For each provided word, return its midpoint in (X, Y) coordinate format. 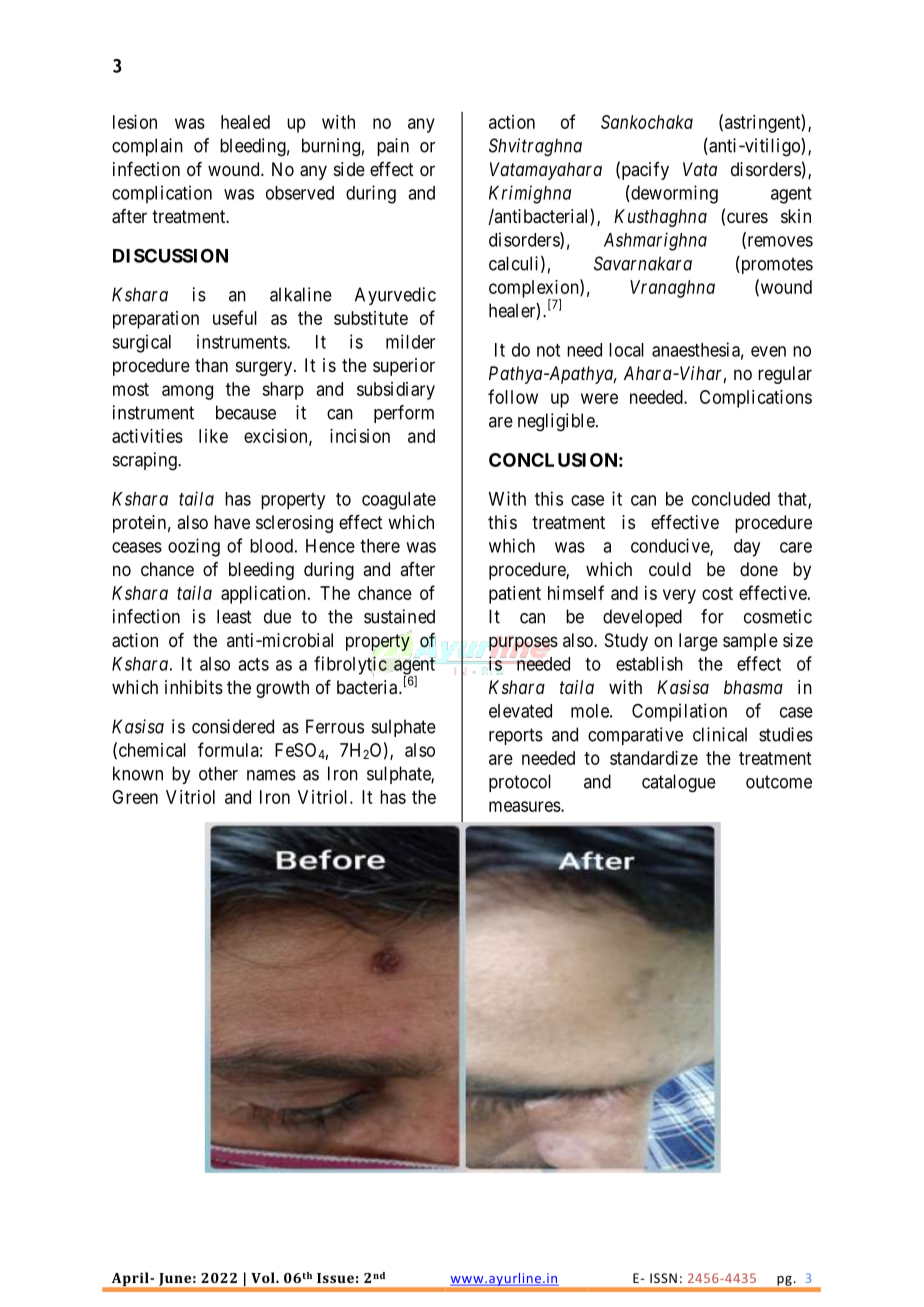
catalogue (679, 783)
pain (393, 147)
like (213, 436)
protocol (520, 783)
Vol (264, 1277)
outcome (779, 782)
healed (245, 122)
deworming (673, 194)
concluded (731, 499)
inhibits (194, 687)
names (271, 775)
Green (135, 797)
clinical (720, 734)
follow (513, 396)
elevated (520, 711)
